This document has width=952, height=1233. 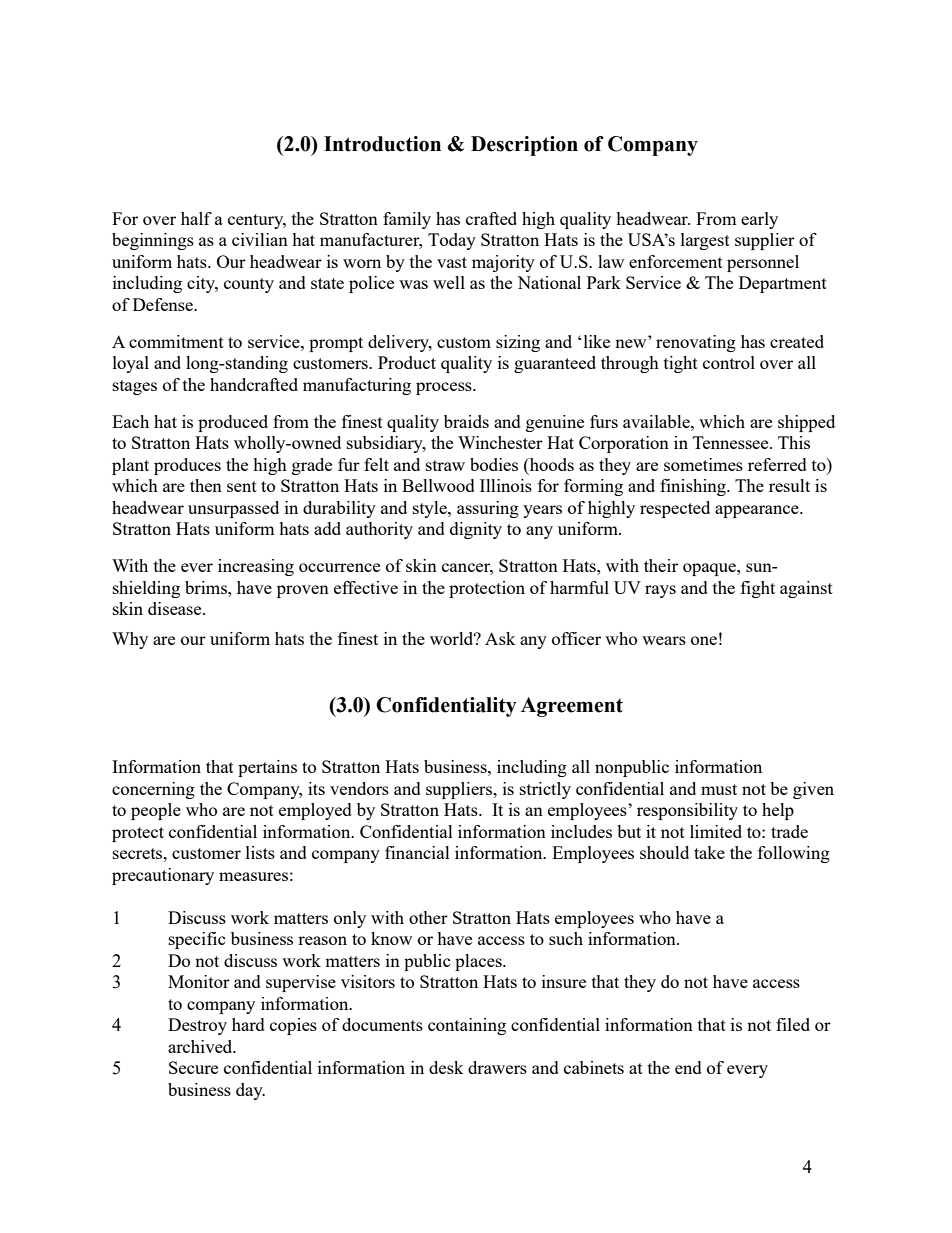 I want to click on Description, so click(x=524, y=146).
